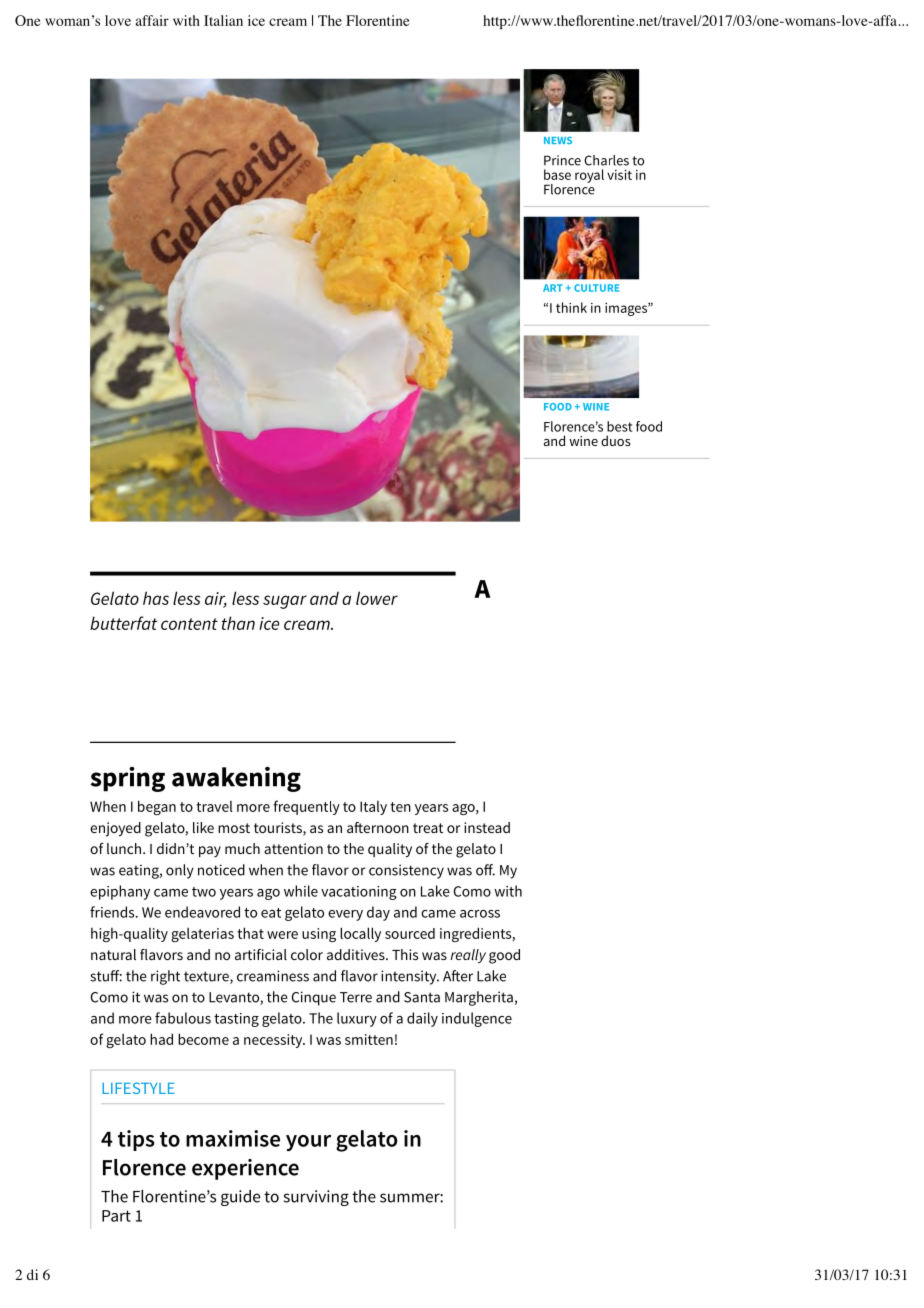  I want to click on has, so click(156, 598).
